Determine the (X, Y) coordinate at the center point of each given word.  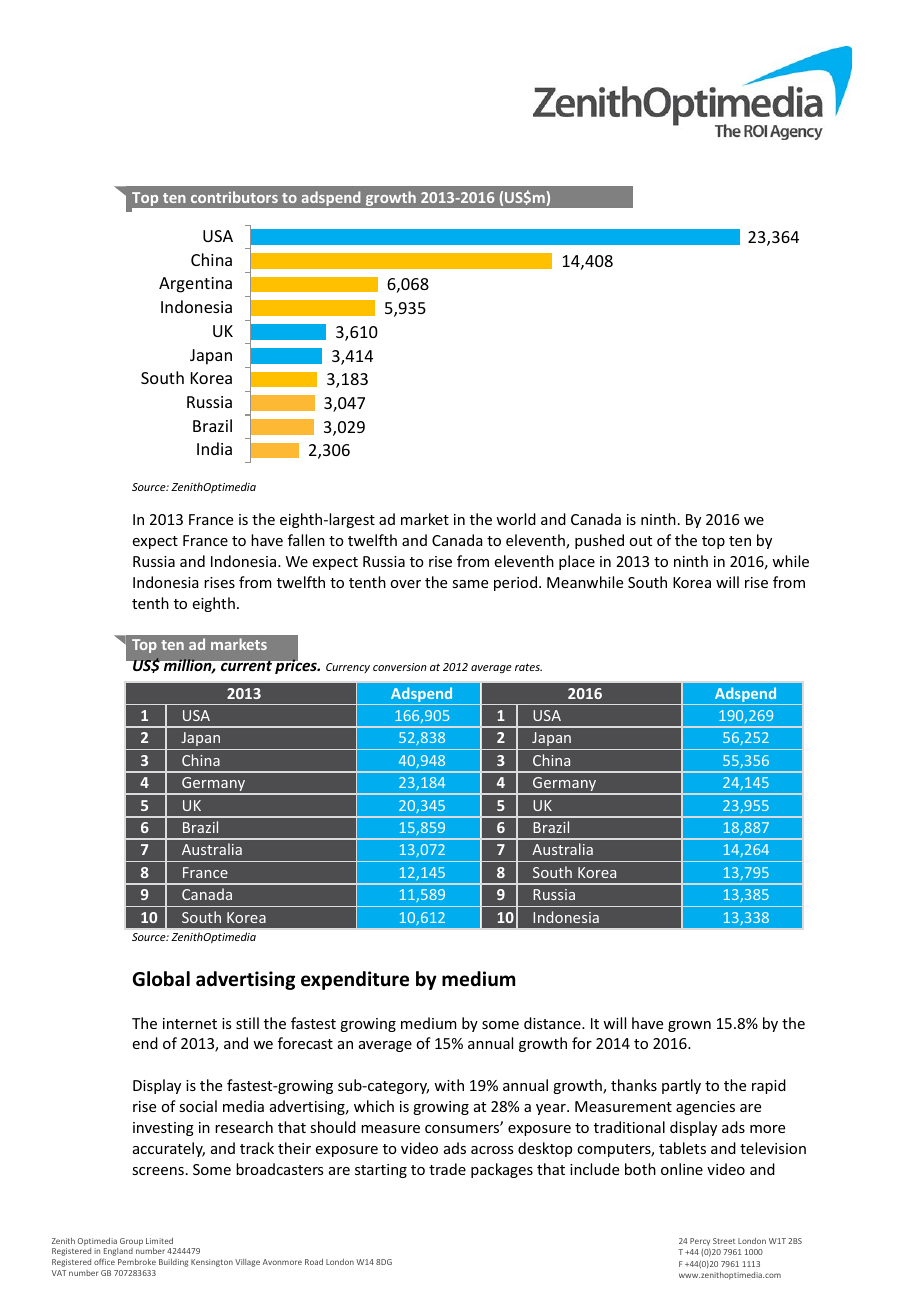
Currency (348, 668)
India (214, 448)
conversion (400, 667)
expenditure (355, 980)
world (516, 519)
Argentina (195, 285)
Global (161, 979)
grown (689, 1026)
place (577, 562)
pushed (599, 541)
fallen (306, 540)
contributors (234, 197)
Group (131, 1242)
